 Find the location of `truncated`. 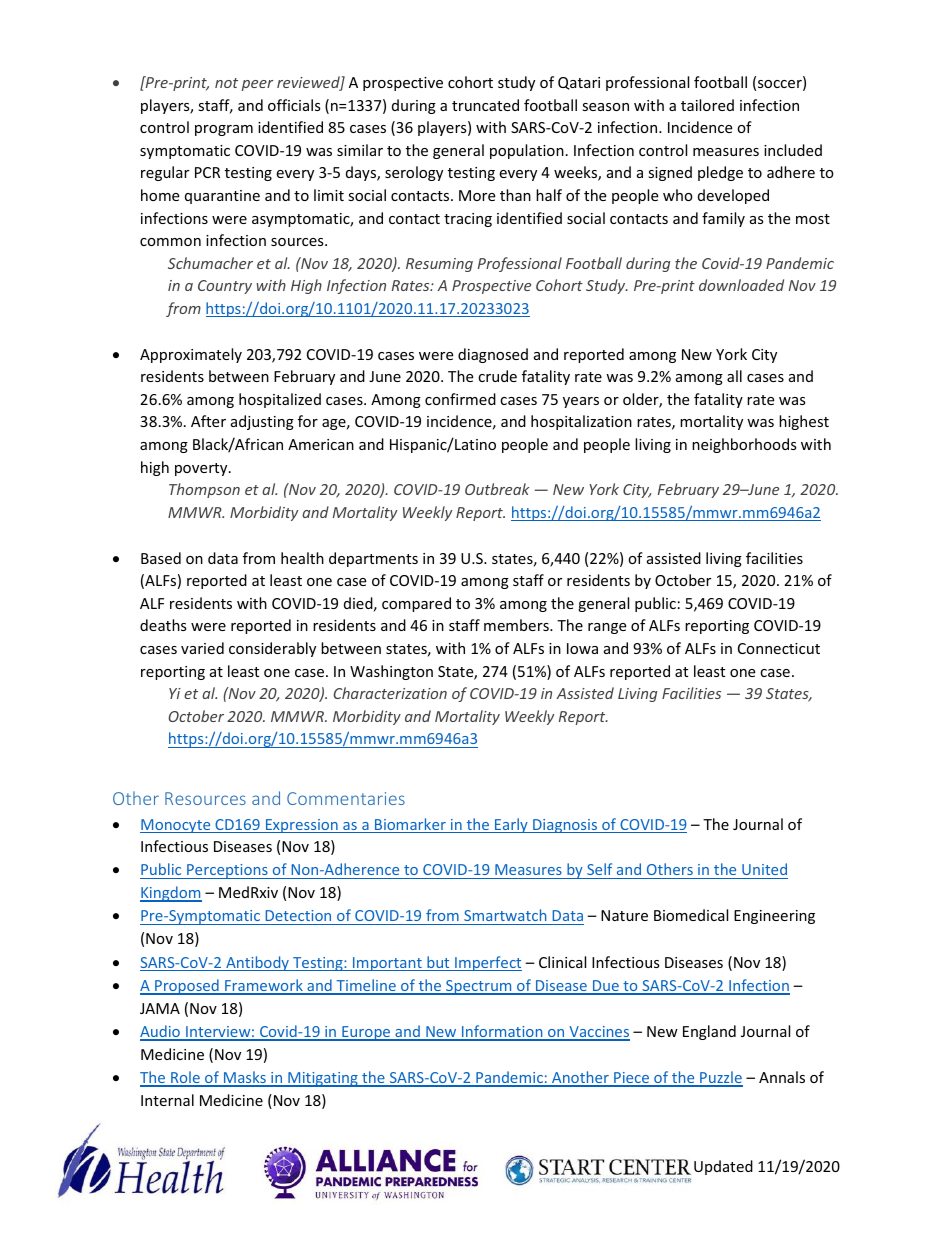

truncated is located at coordinates (485, 105).
